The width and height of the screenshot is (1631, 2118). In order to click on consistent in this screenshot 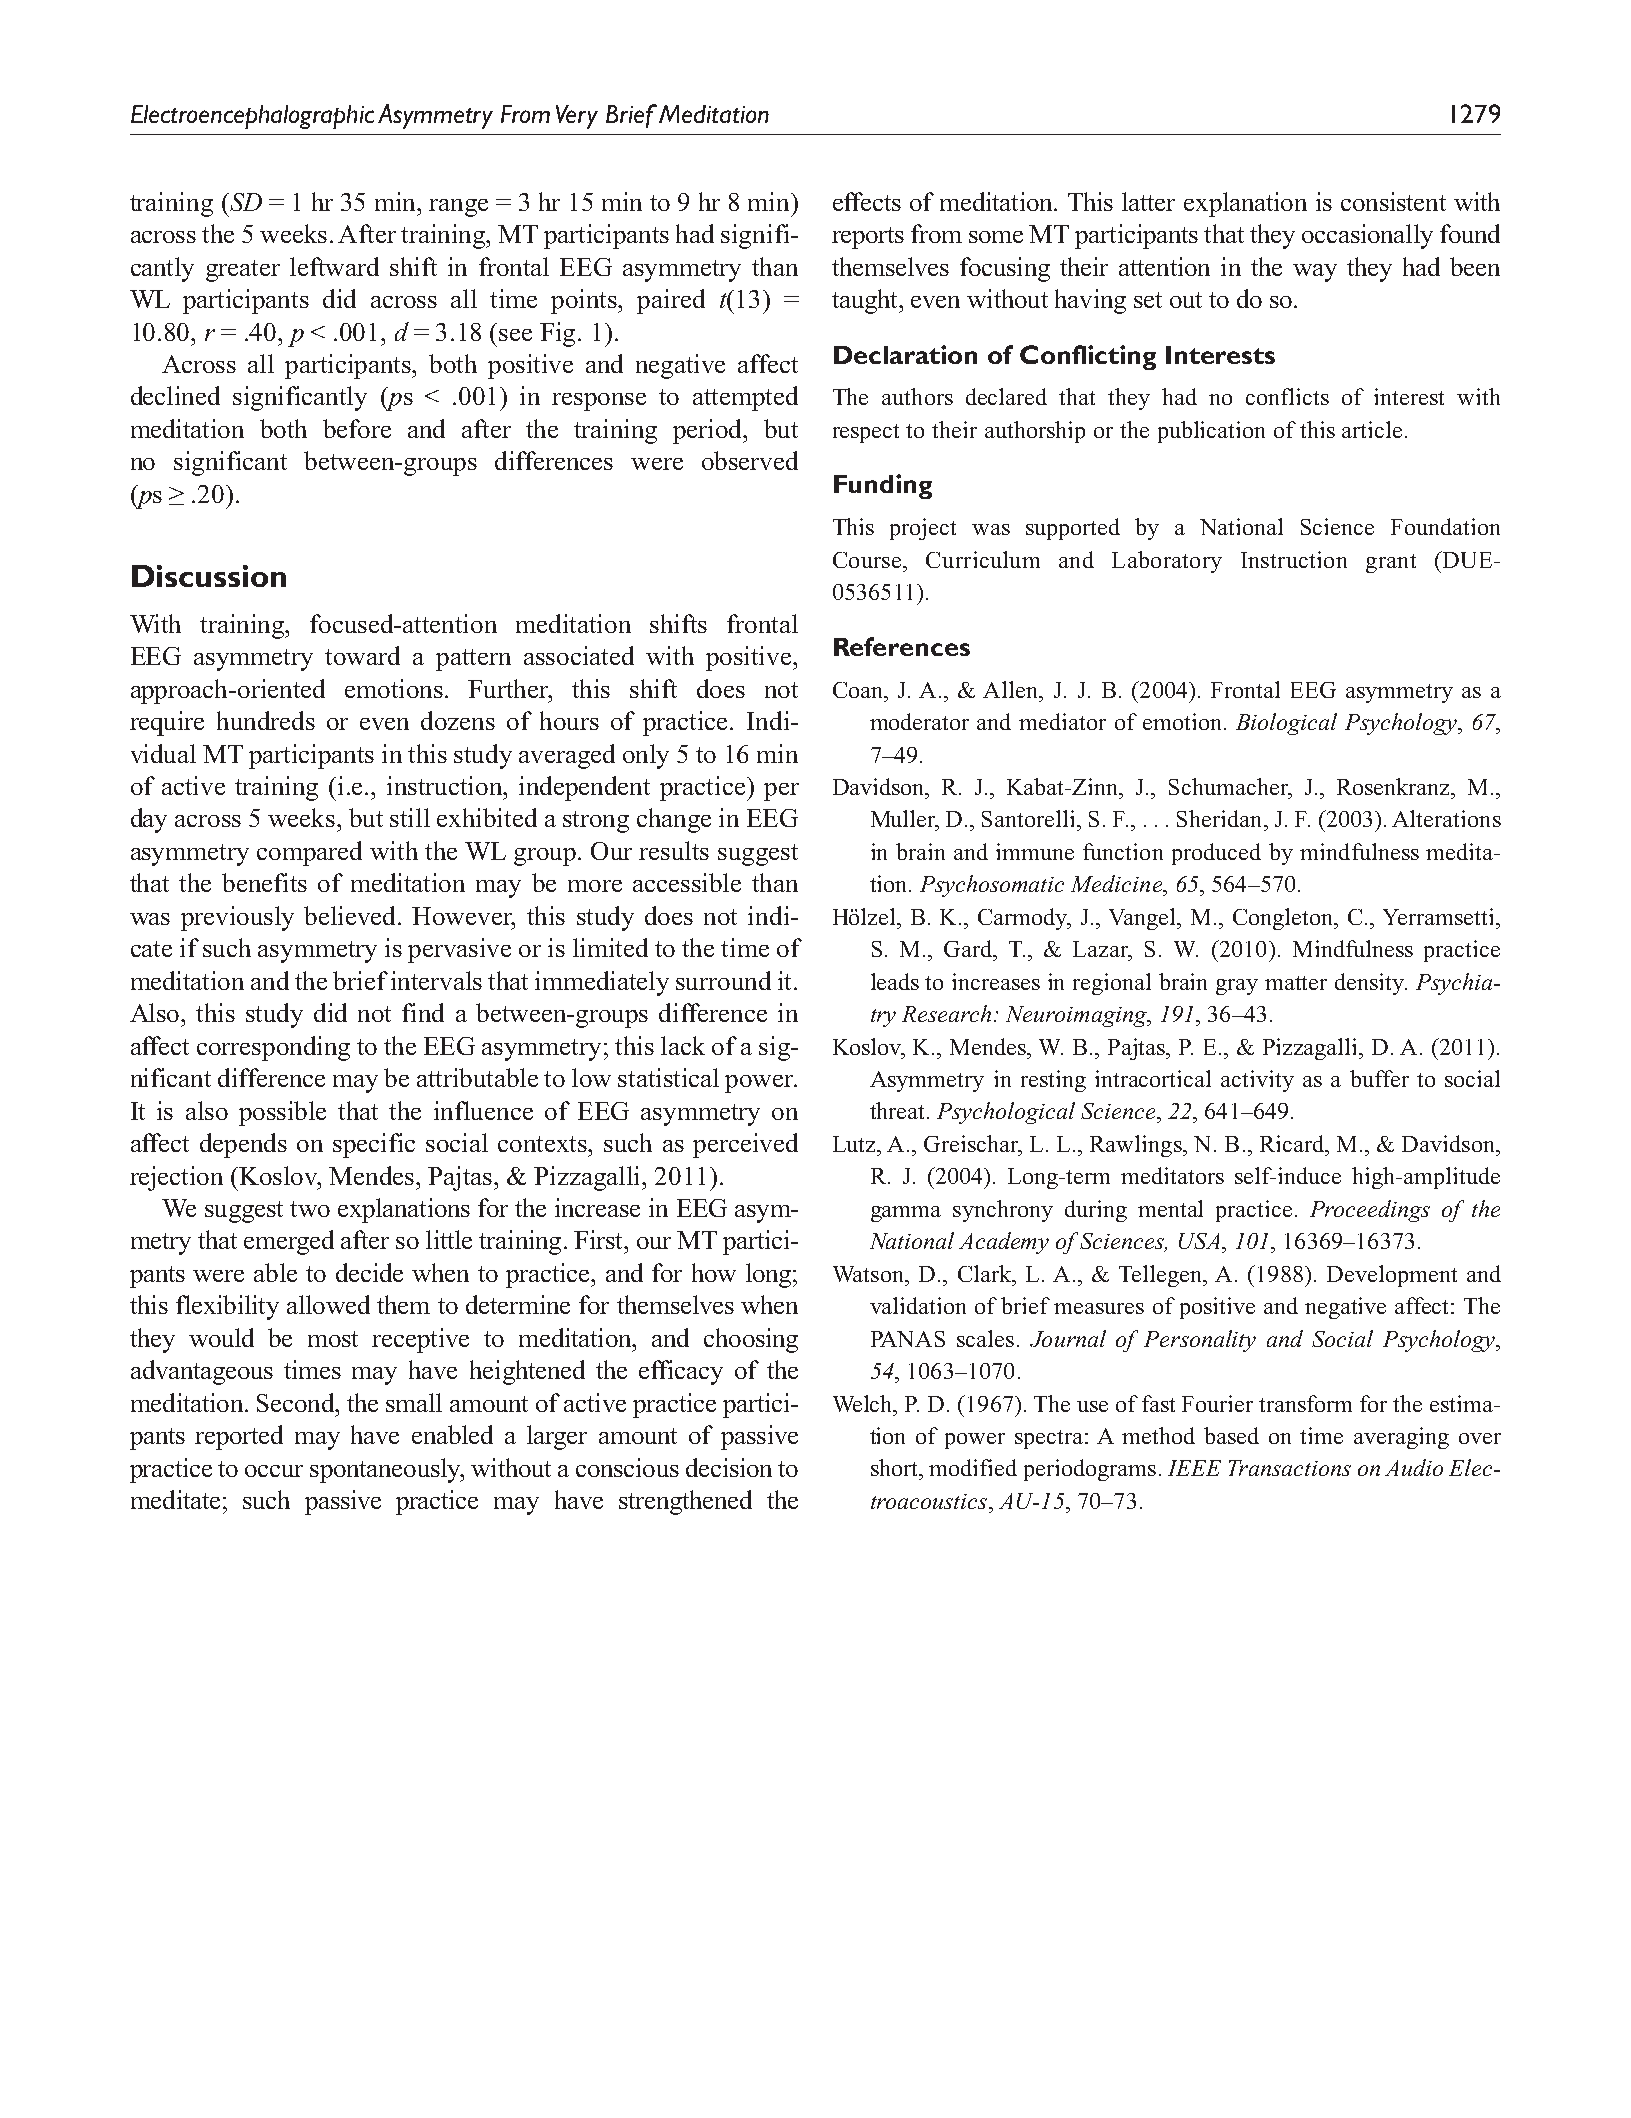, I will do `click(1393, 201)`.
